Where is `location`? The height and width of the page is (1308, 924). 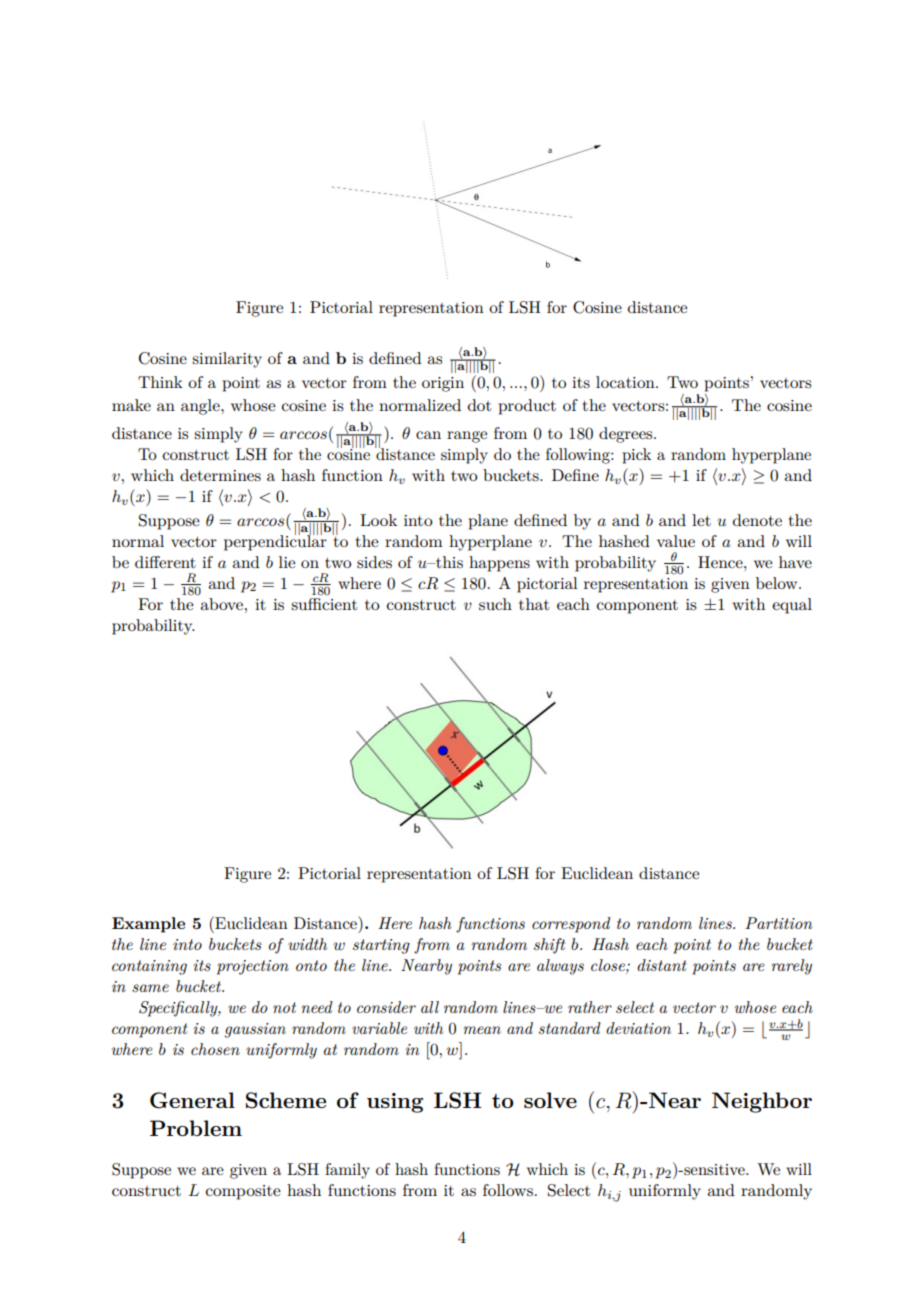 location is located at coordinates (626, 382).
